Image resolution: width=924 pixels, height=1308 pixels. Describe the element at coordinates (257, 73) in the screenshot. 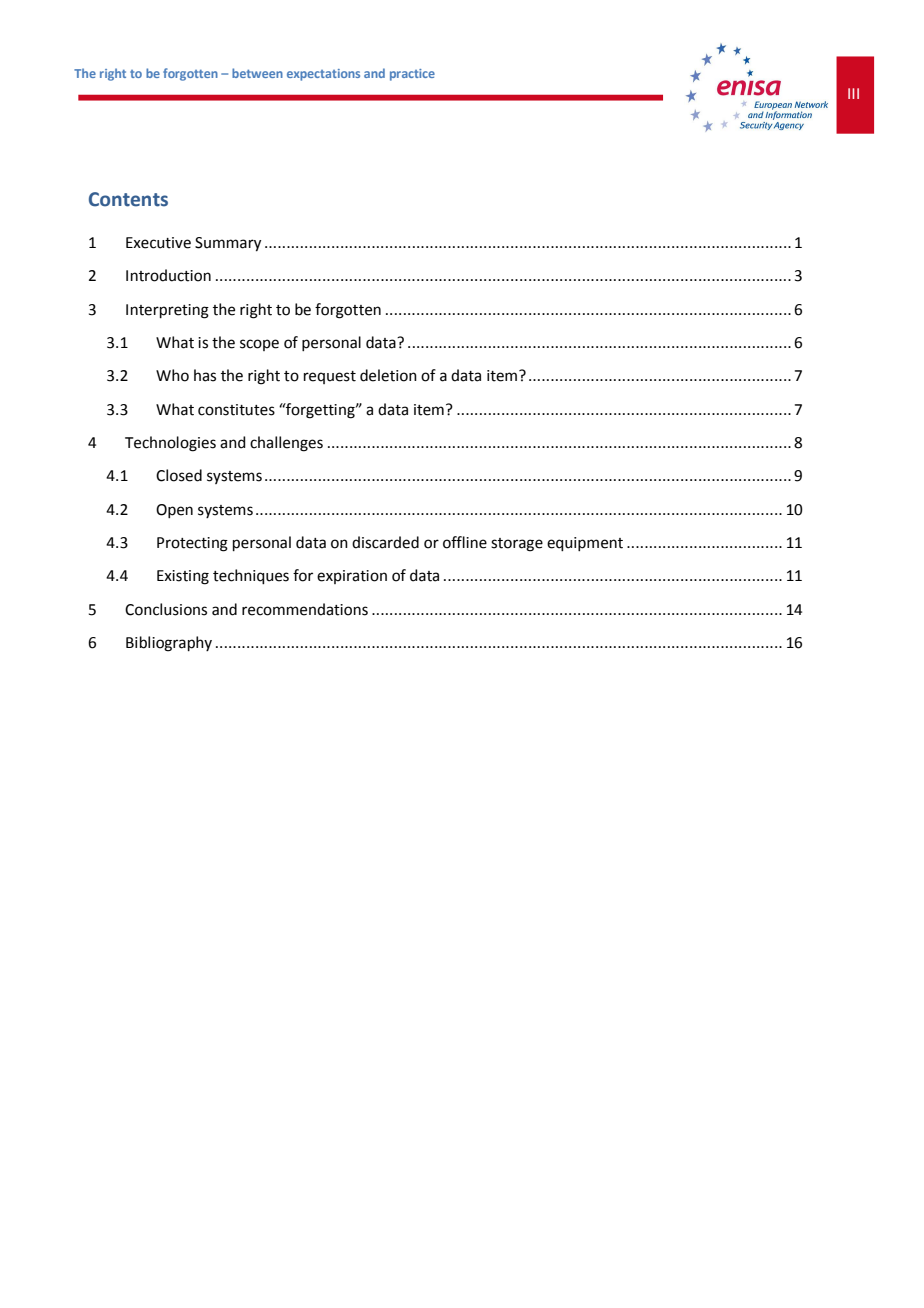

I see `between` at that location.
